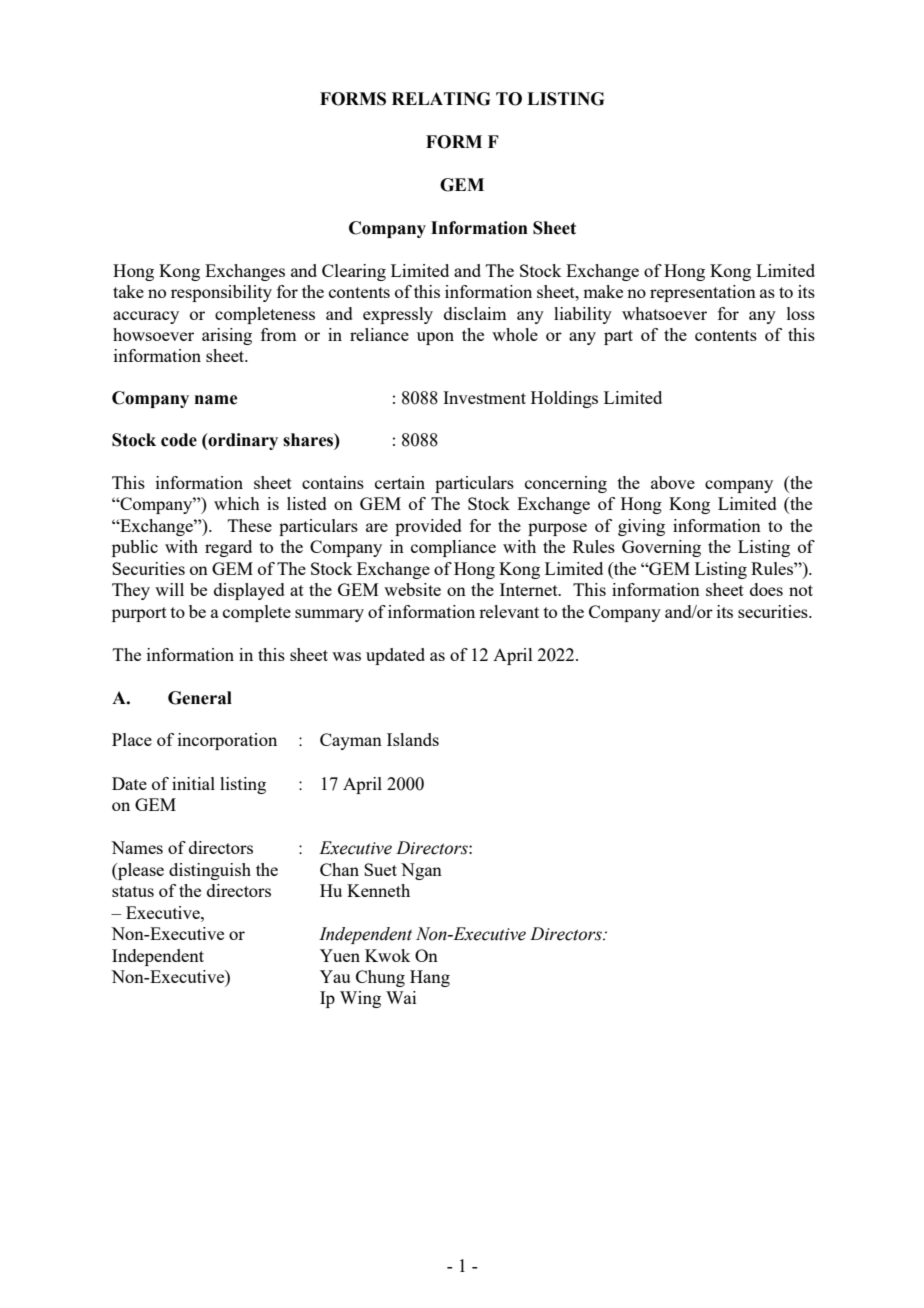 Image resolution: width=924 pixels, height=1308 pixels. Describe the element at coordinates (703, 293) in the screenshot. I see `representation` at that location.
